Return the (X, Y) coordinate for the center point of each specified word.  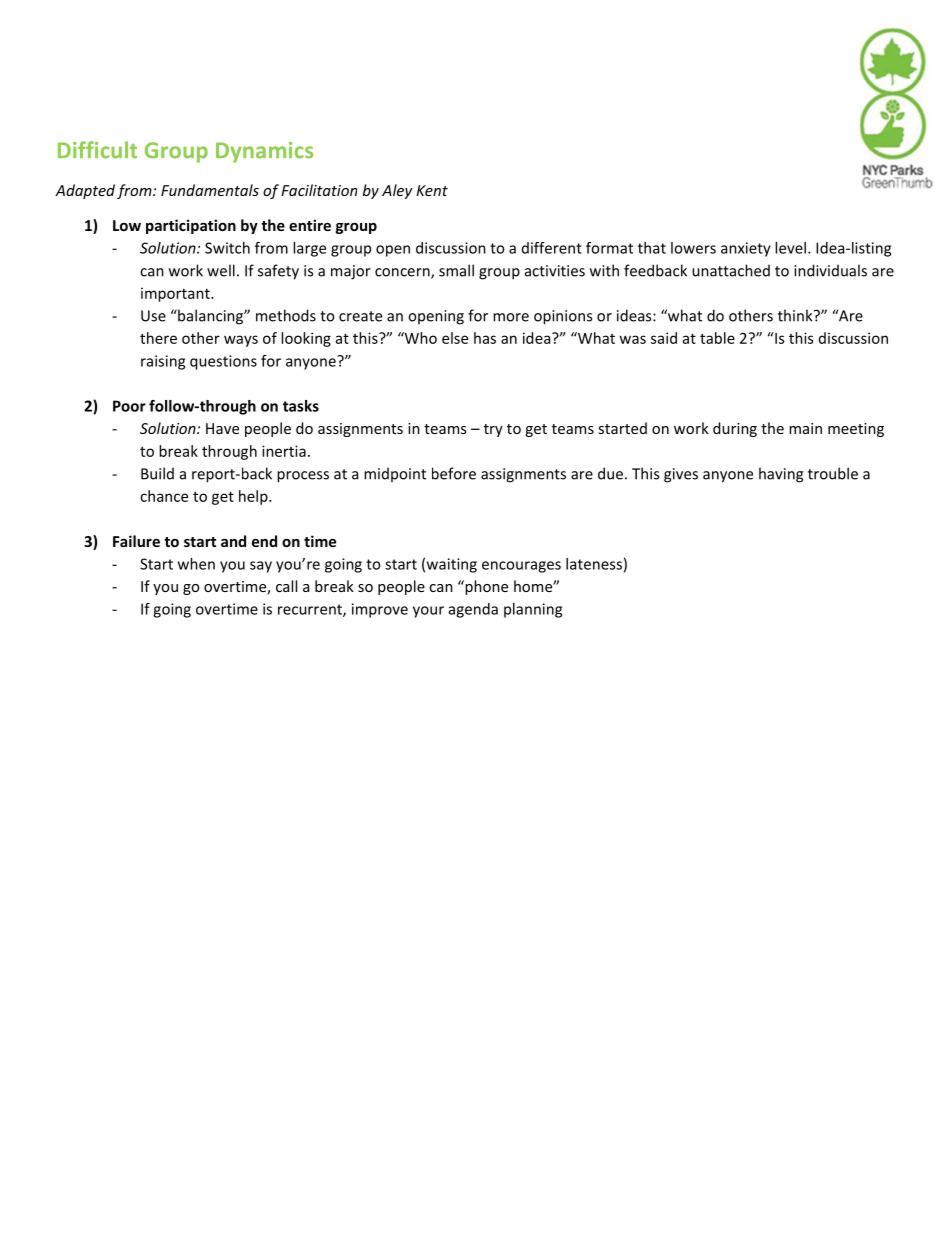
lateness (594, 564)
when (196, 564)
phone (485, 587)
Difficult (97, 150)
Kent (432, 190)
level (790, 248)
